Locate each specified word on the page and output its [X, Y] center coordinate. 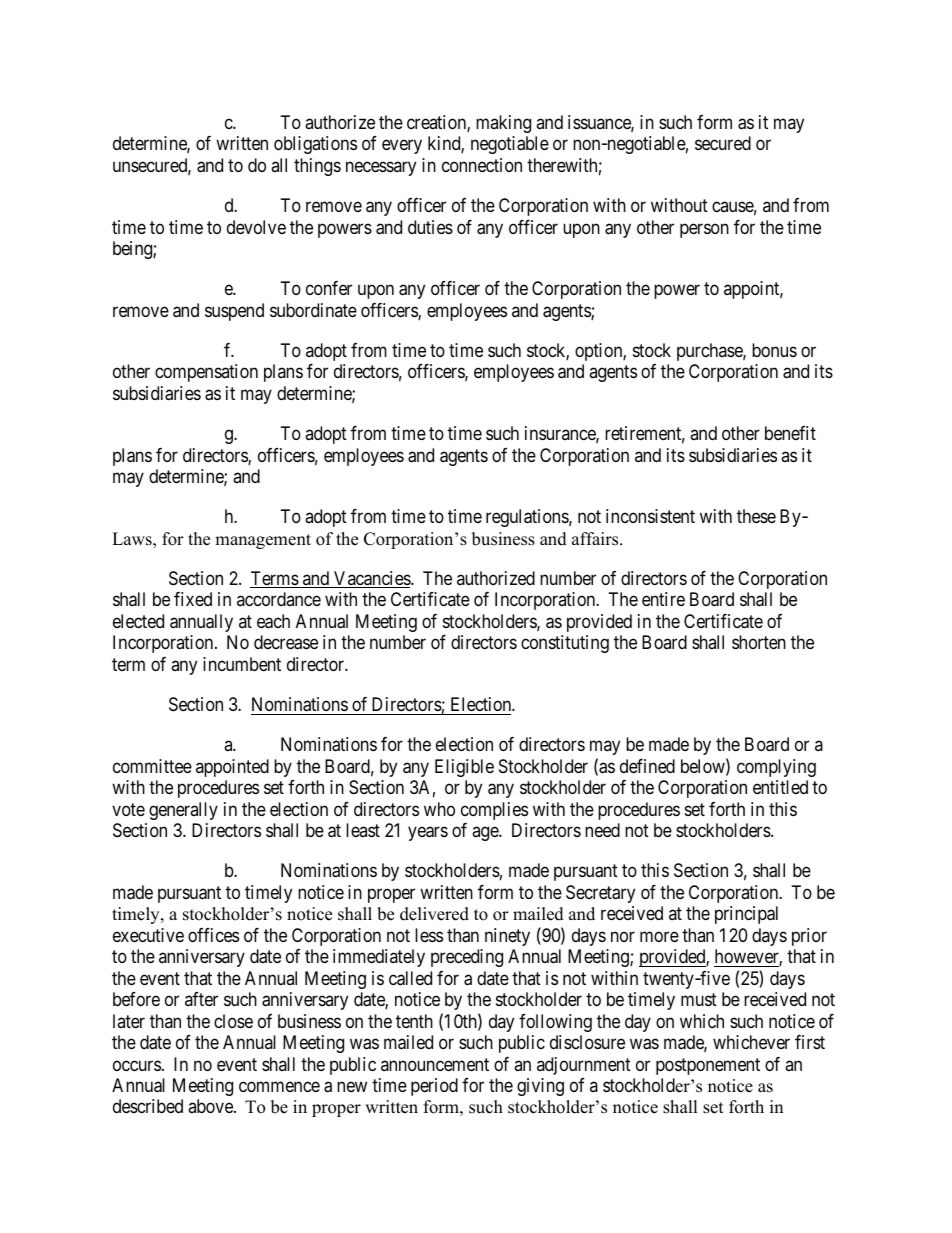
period [434, 1087]
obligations [315, 145]
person [704, 230]
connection [482, 165]
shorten [759, 642]
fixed [193, 599]
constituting [565, 644]
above [211, 1106]
